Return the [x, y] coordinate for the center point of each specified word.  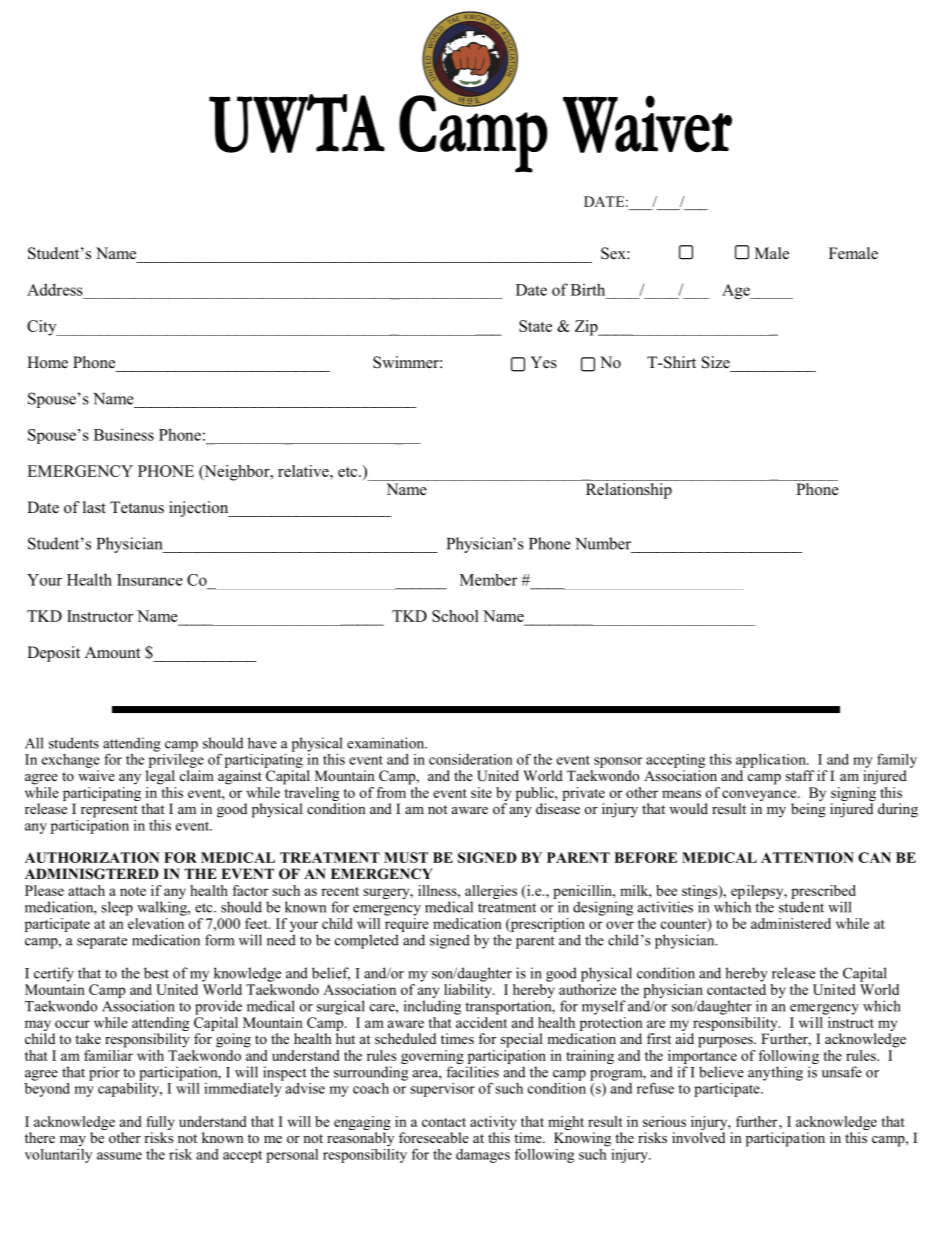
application [772, 761]
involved [698, 1137]
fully [160, 1123]
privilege [176, 759]
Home [47, 362]
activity [493, 1123]
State [535, 326]
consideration [471, 759]
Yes [543, 362]
